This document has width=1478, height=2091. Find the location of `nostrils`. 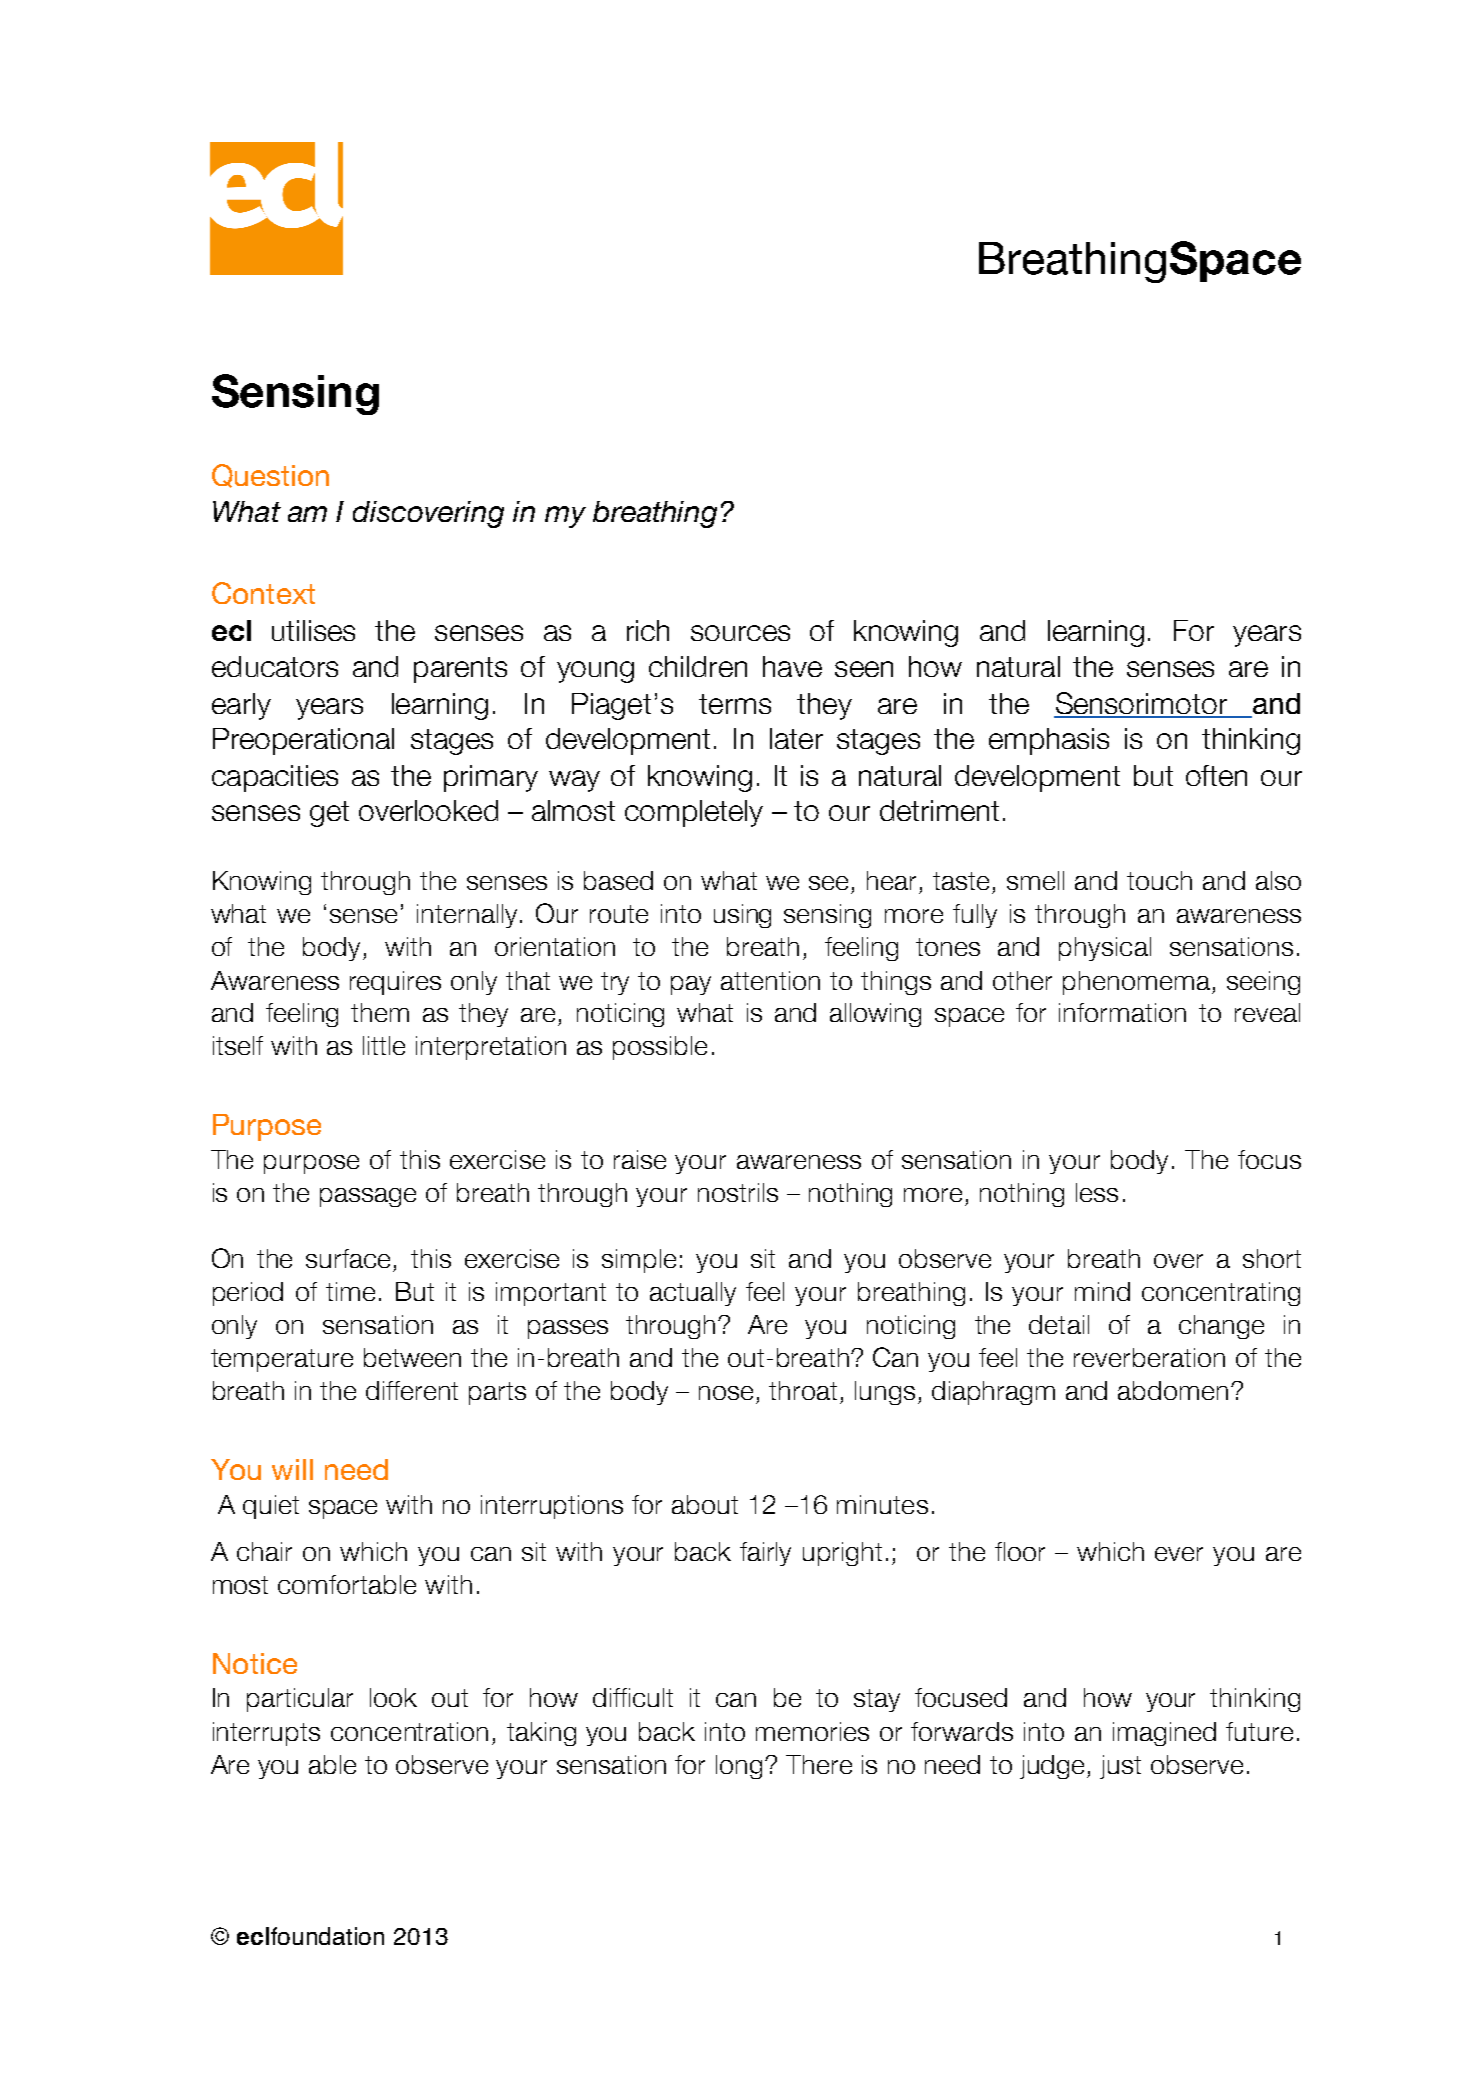

nostrils is located at coordinates (738, 1192).
